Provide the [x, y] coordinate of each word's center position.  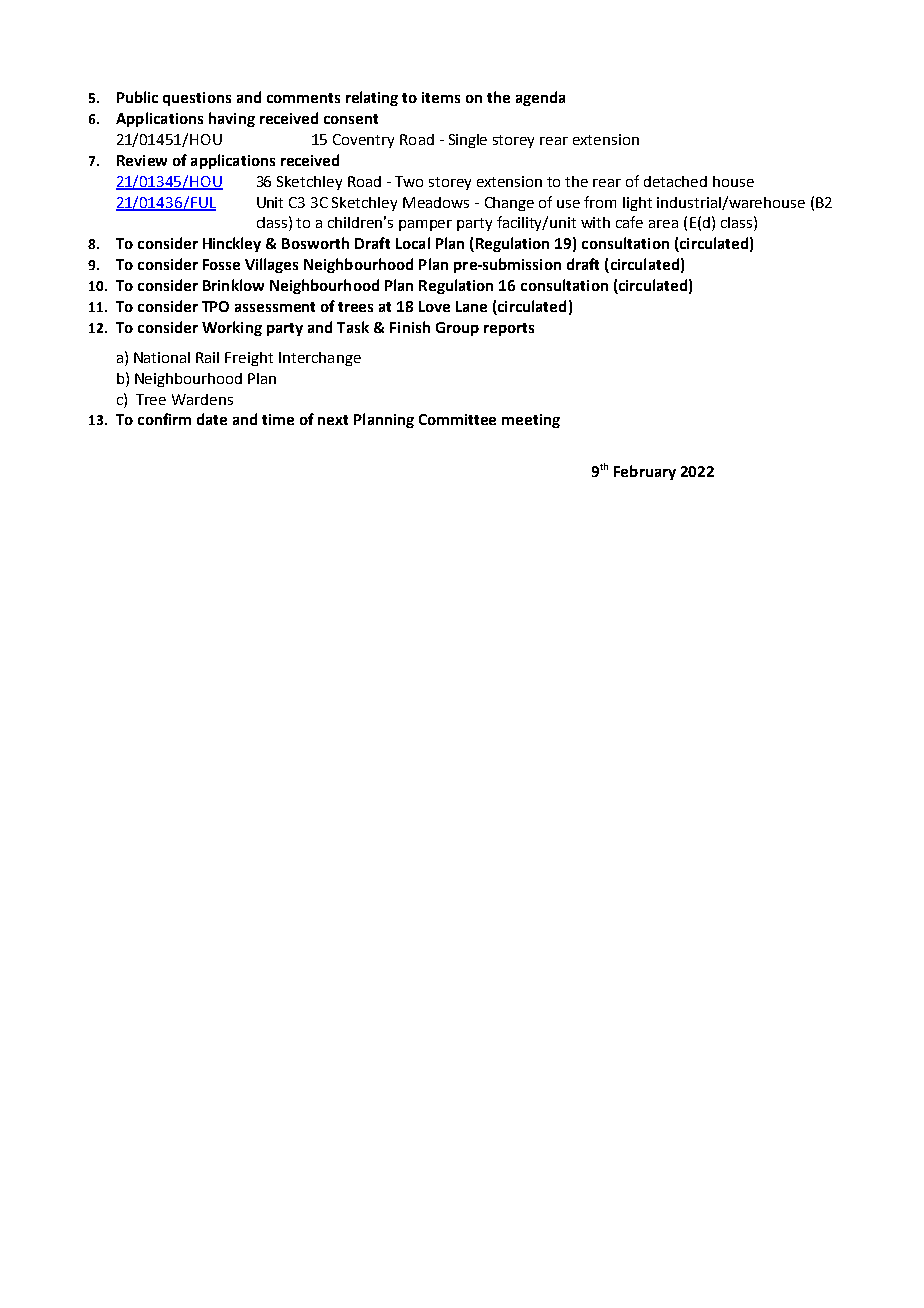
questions [197, 99]
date [212, 419]
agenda [540, 98]
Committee [457, 419]
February [645, 472]
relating [372, 98]
